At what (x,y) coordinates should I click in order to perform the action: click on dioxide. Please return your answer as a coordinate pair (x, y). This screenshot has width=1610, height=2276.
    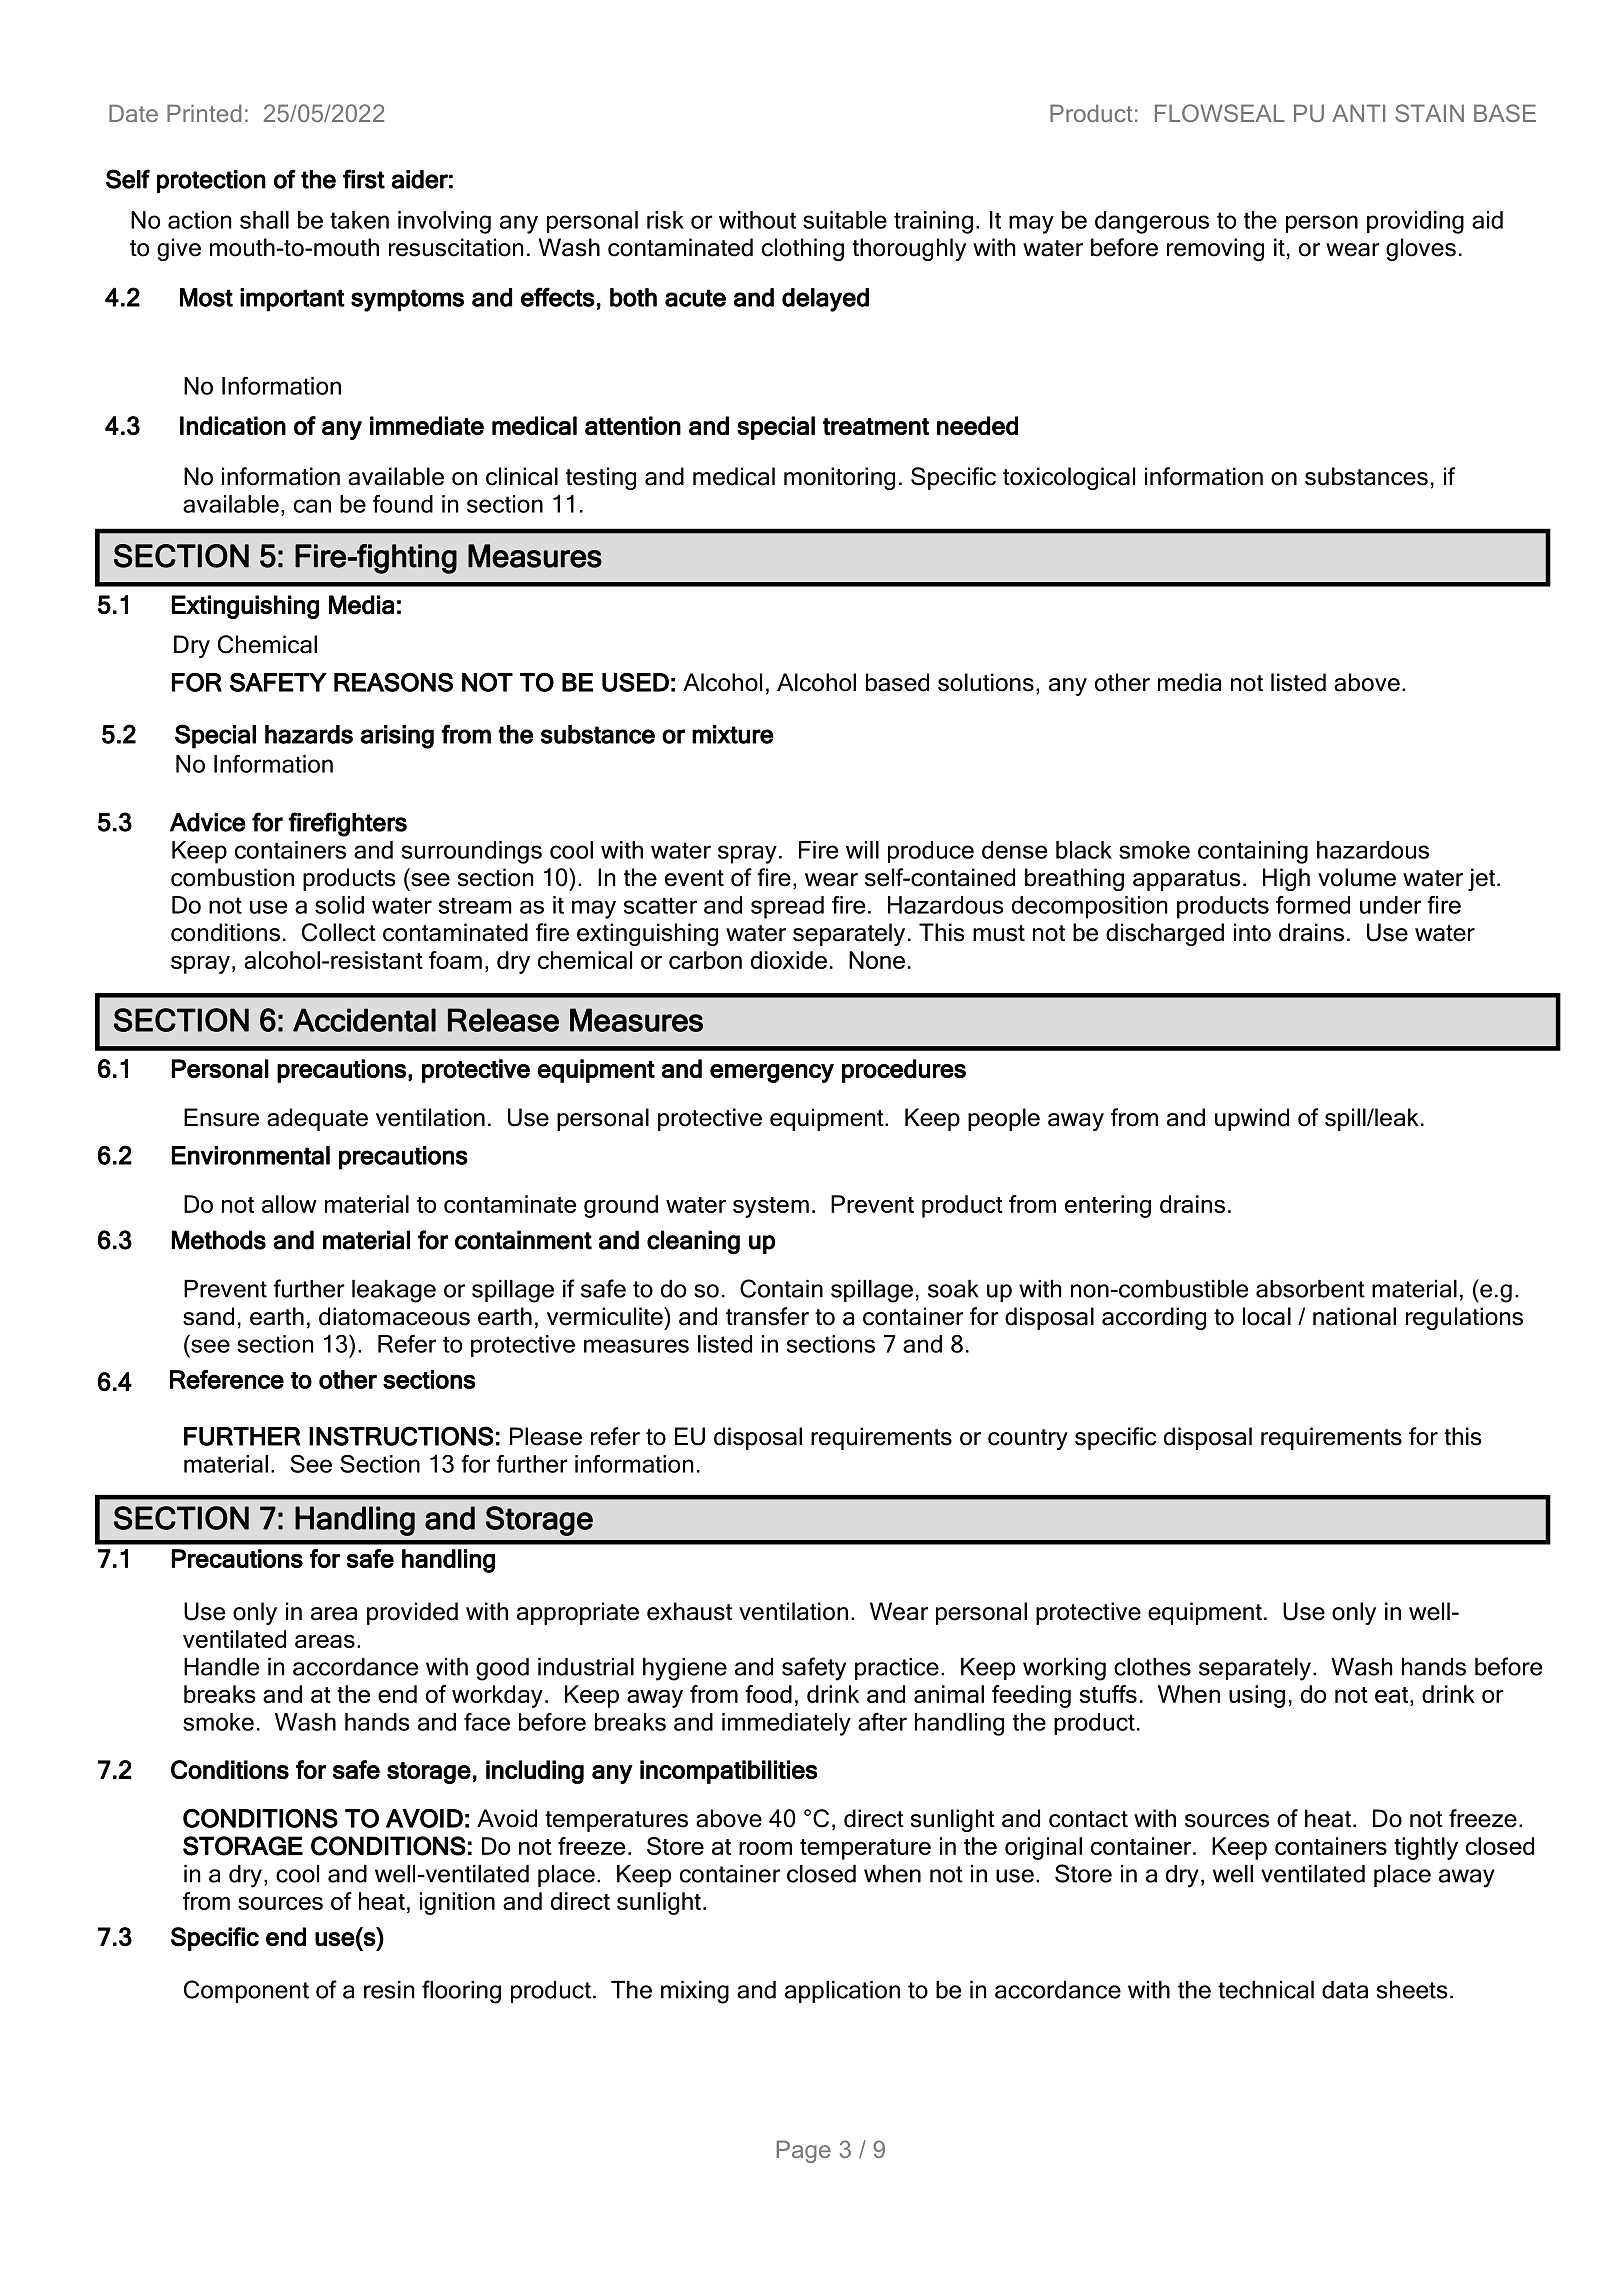
    Looking at the image, I should click on (789, 960).
